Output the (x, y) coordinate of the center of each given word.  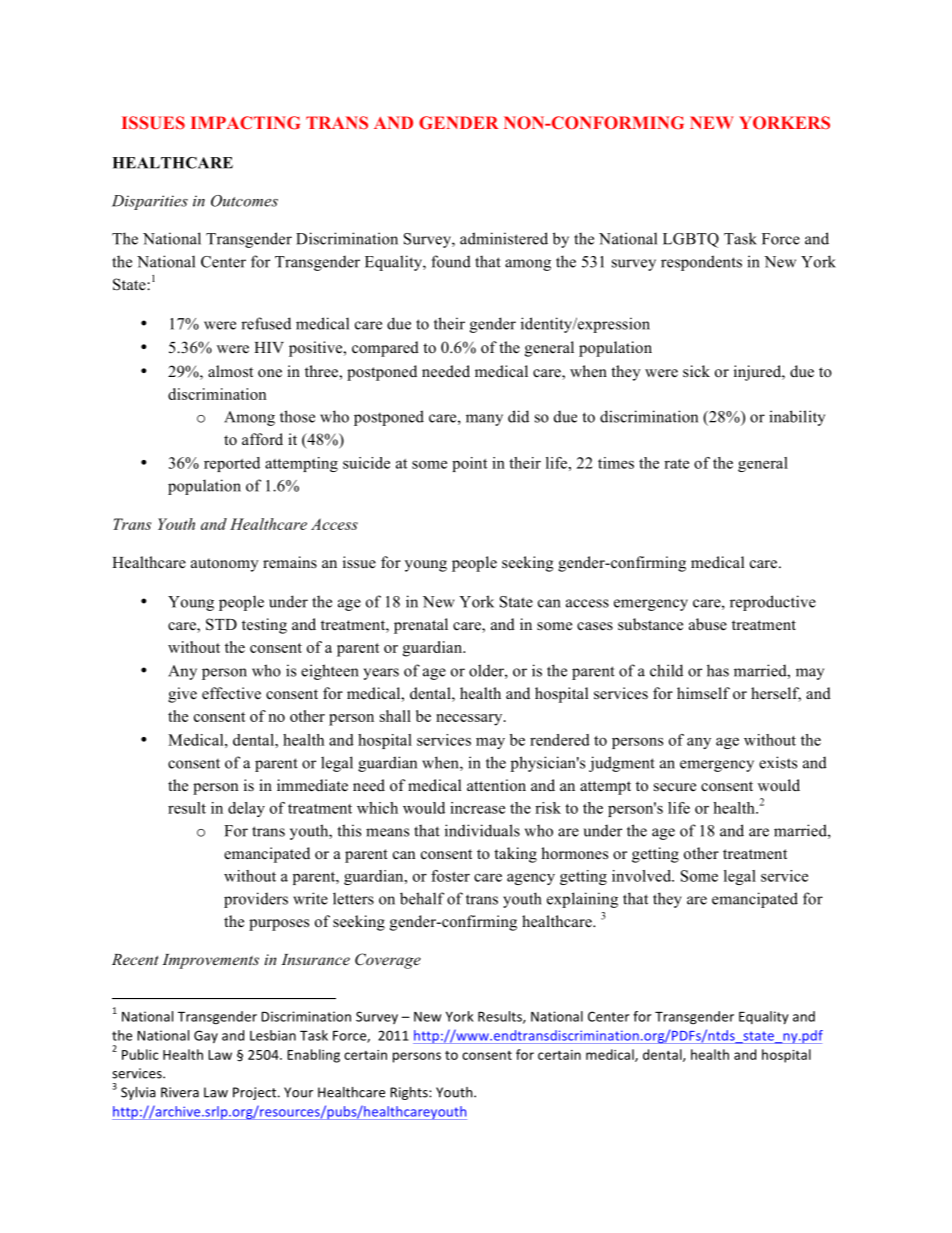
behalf (422, 898)
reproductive (773, 603)
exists (778, 762)
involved (643, 876)
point (469, 464)
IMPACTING (245, 122)
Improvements (210, 961)
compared (385, 349)
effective (231, 693)
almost (230, 371)
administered (504, 238)
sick (696, 371)
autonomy (225, 565)
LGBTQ (691, 240)
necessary (470, 720)
